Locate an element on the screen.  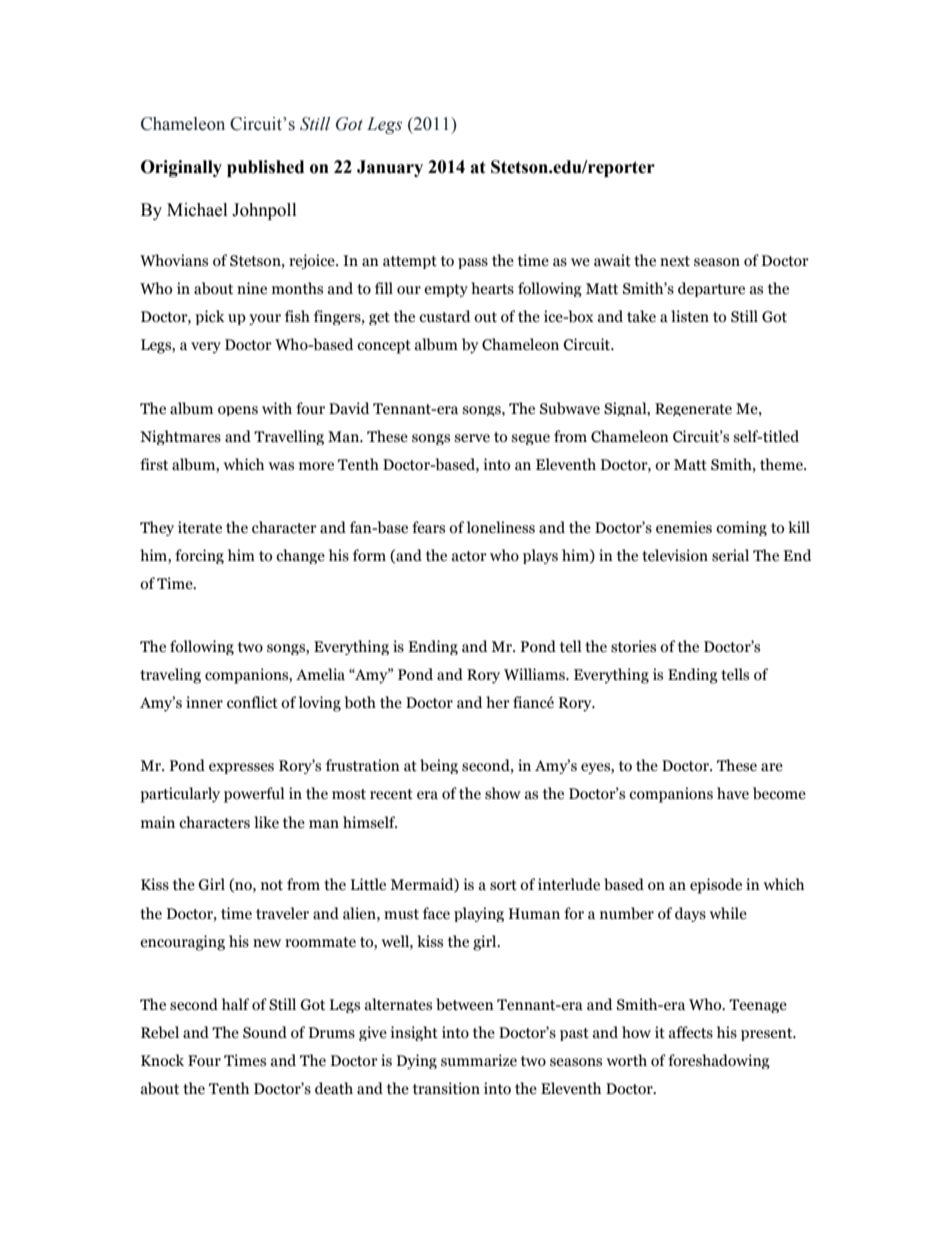
episode is located at coordinates (716, 886).
